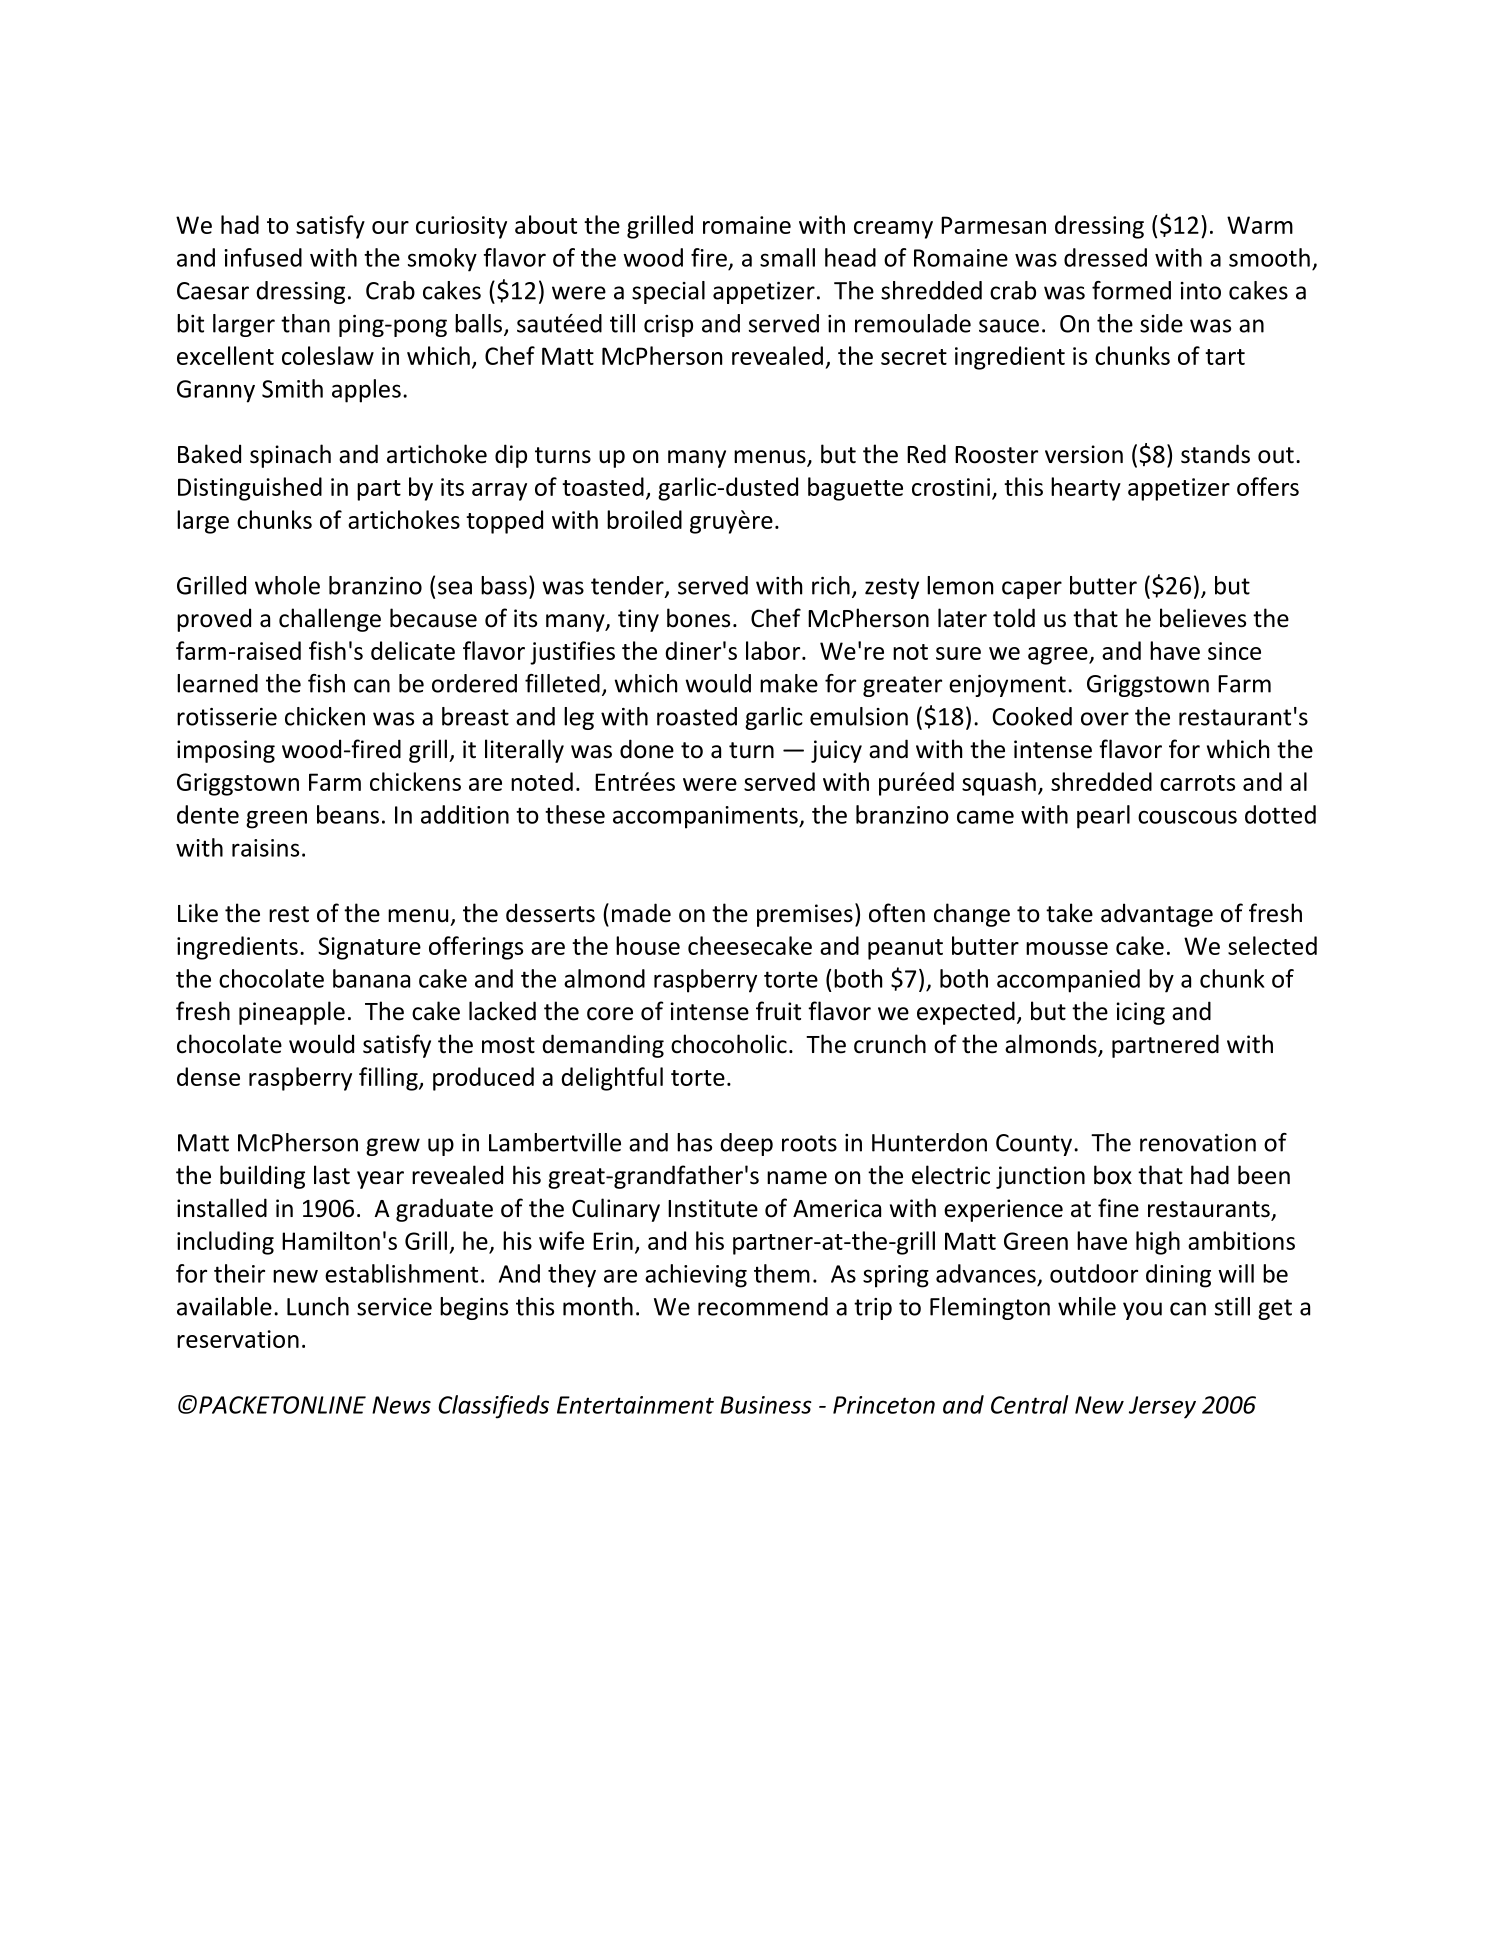  I want to click on couscous, so click(1187, 817).
